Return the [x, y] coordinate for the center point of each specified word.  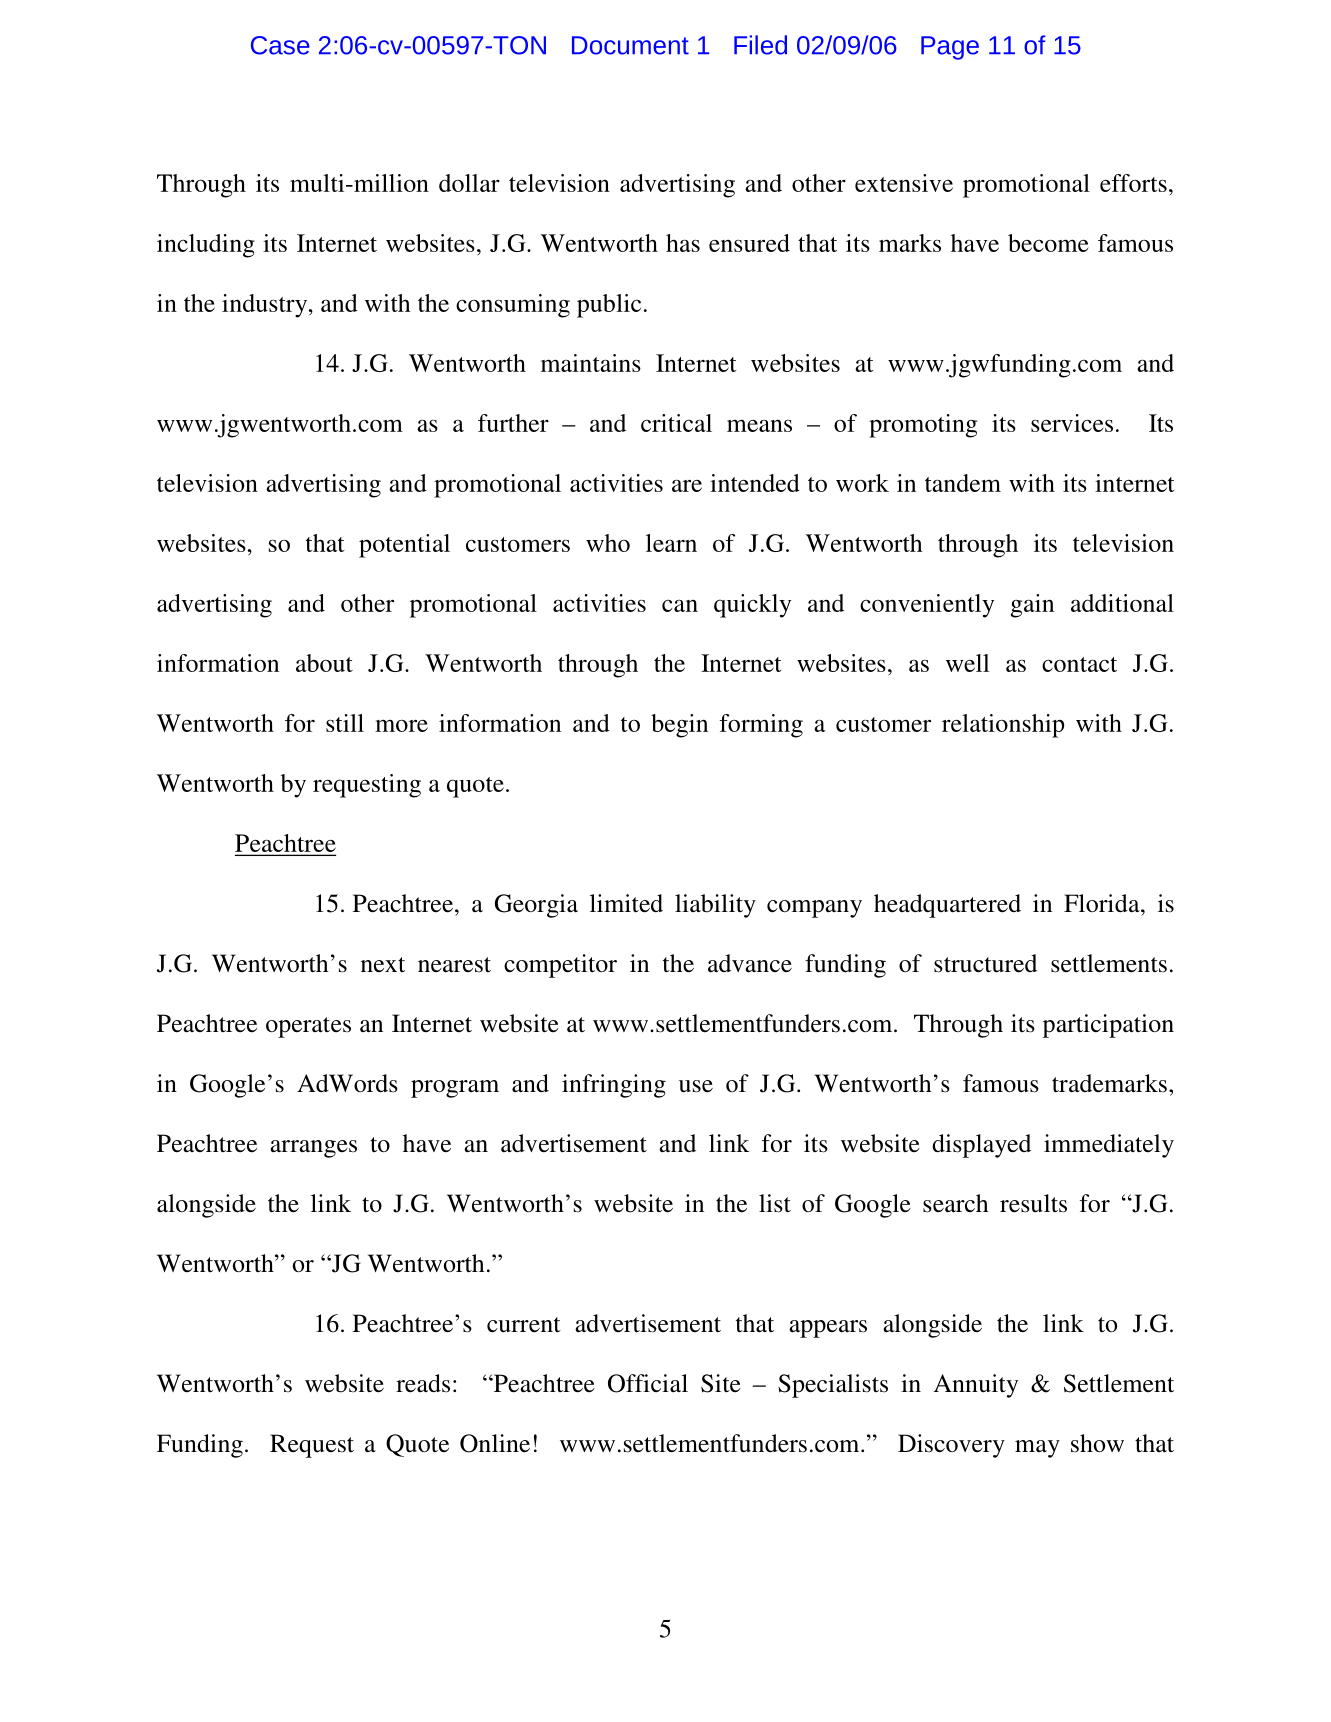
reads [423, 1383]
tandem [963, 483]
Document [630, 45]
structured [985, 963]
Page [950, 48]
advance [750, 963]
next [383, 965]
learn [671, 543]
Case [280, 45]
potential [404, 546]
